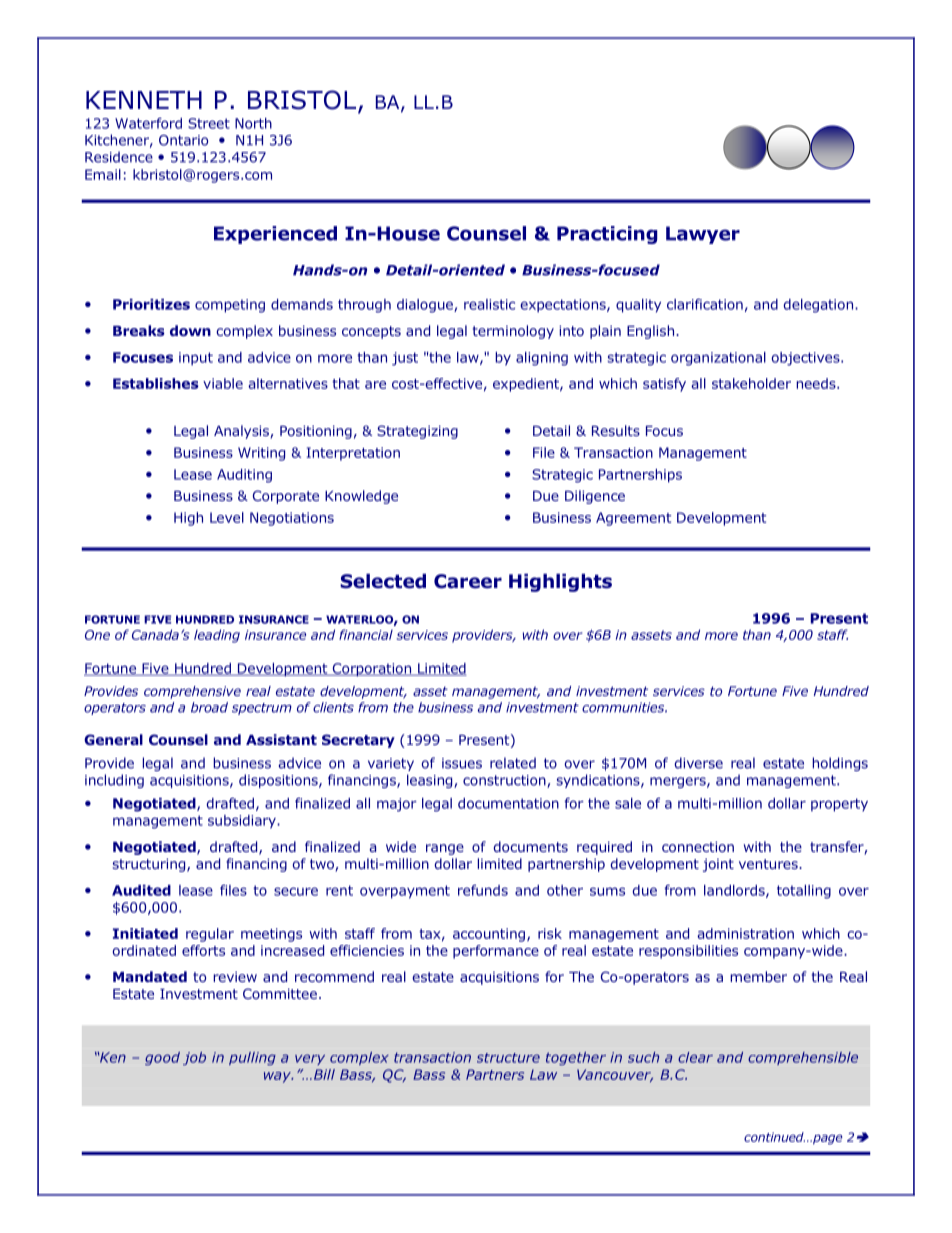 The height and width of the image is (1233, 952). I want to click on Lawyer, so click(703, 235).
